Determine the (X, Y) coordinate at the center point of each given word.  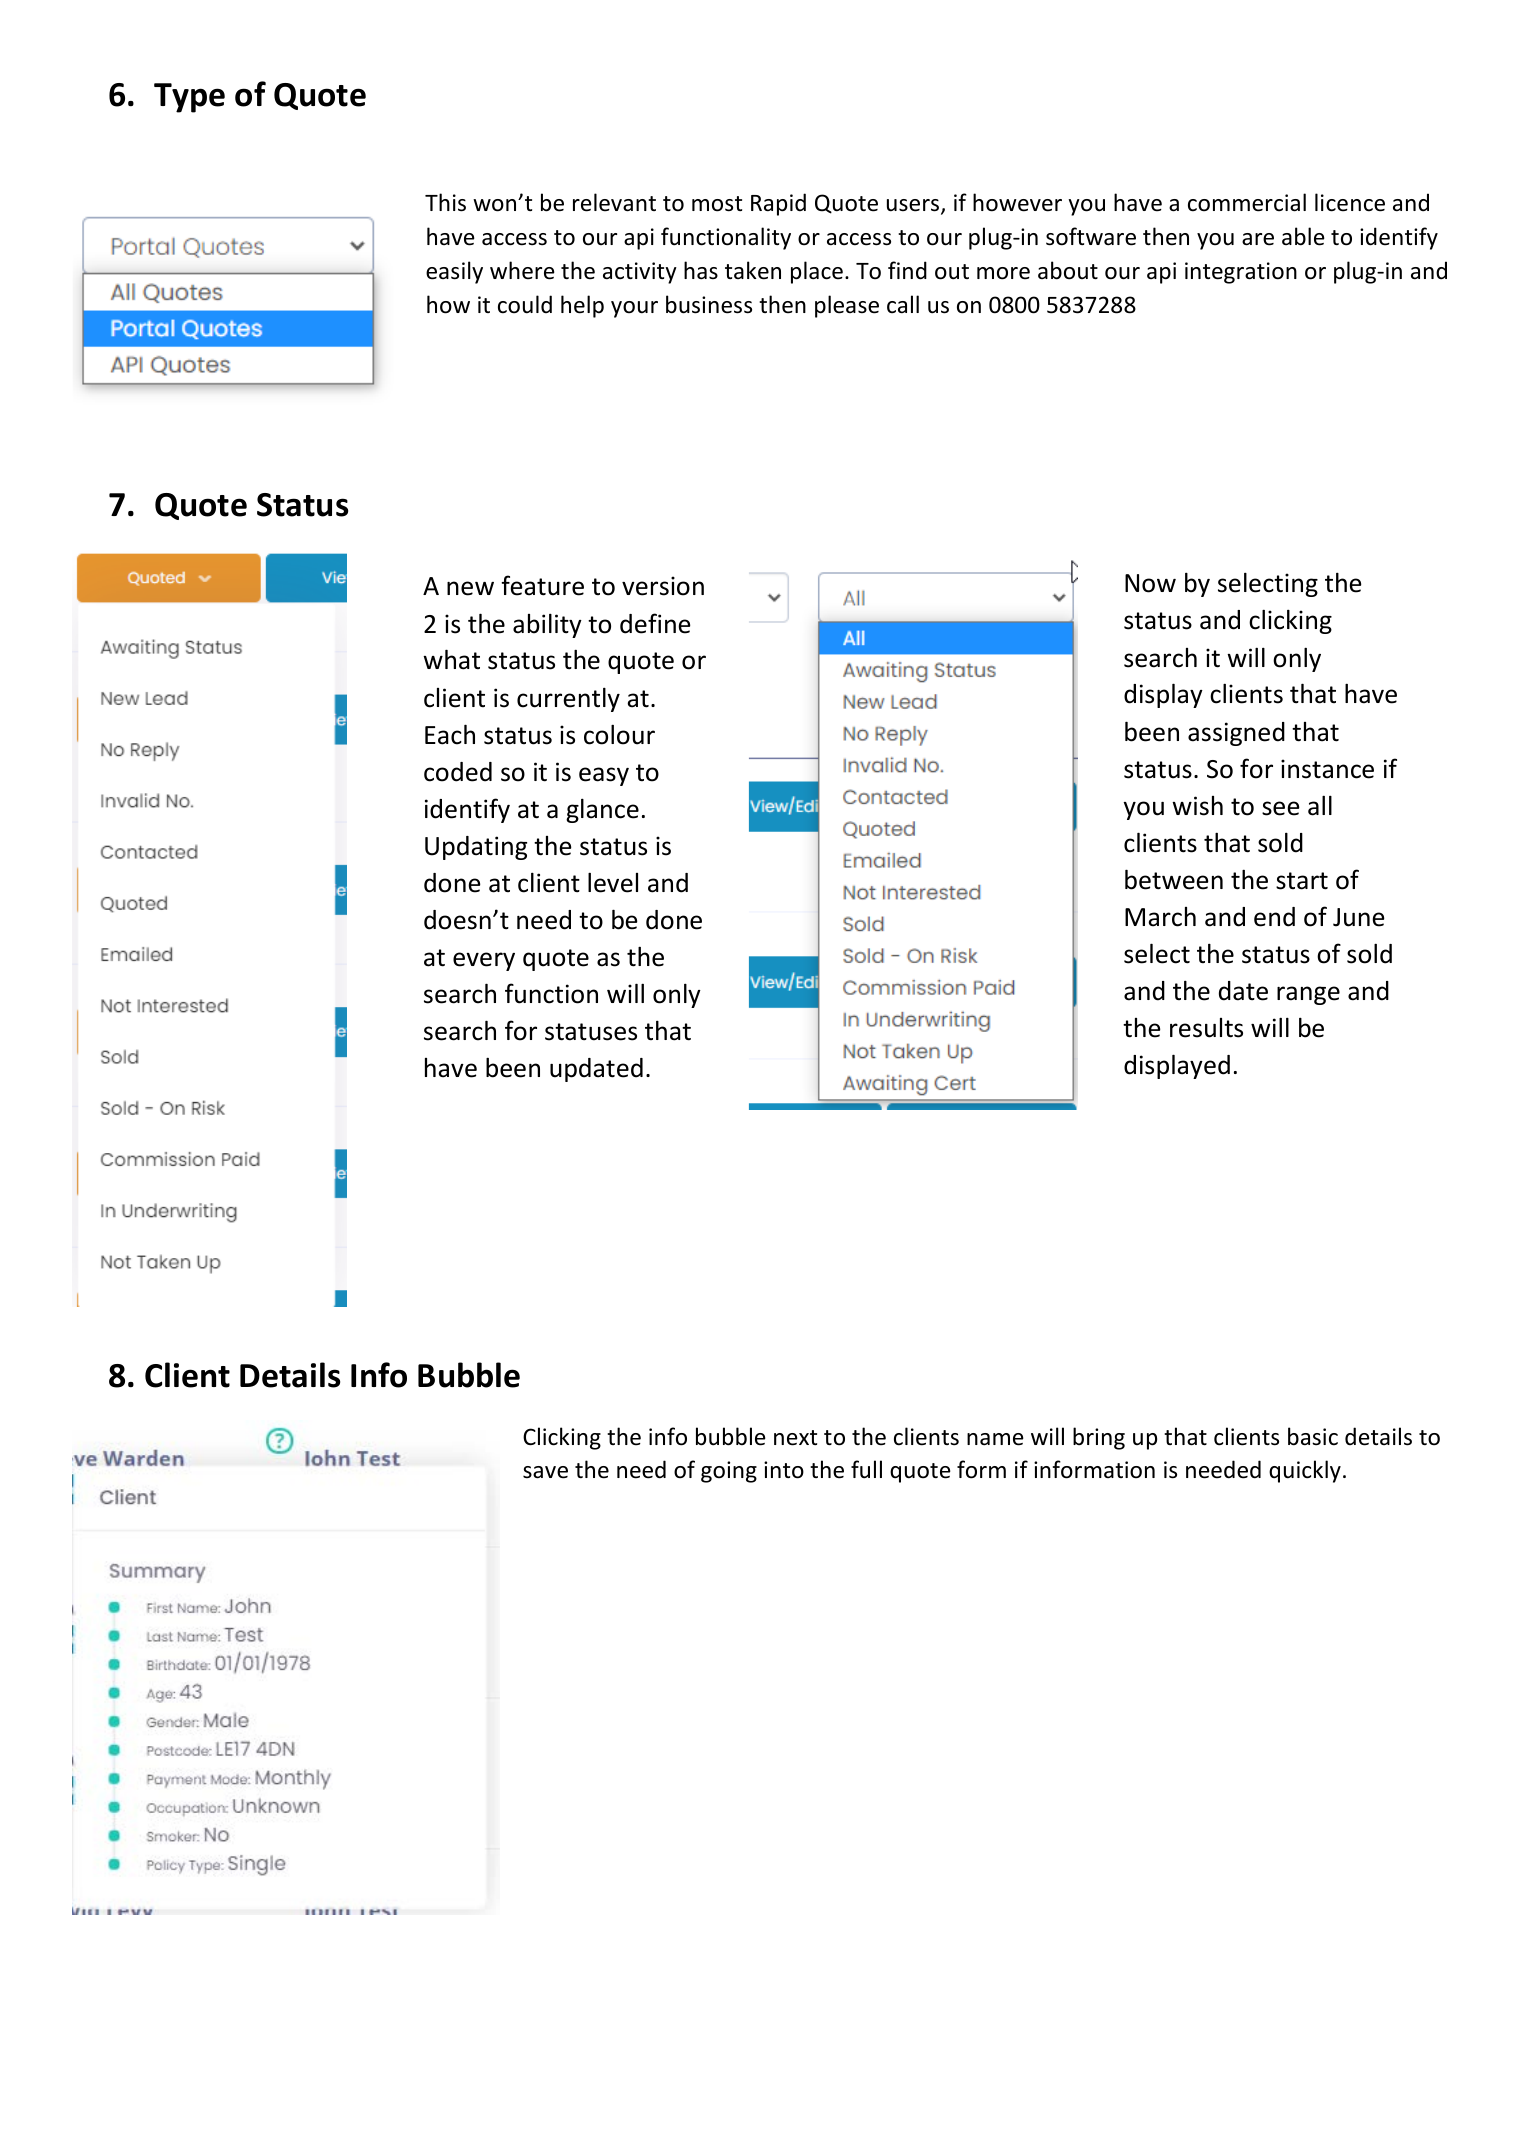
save (545, 1472)
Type (189, 98)
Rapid (778, 204)
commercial (1247, 202)
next (795, 1438)
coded (458, 772)
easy (604, 776)
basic (1313, 1436)
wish (1197, 806)
